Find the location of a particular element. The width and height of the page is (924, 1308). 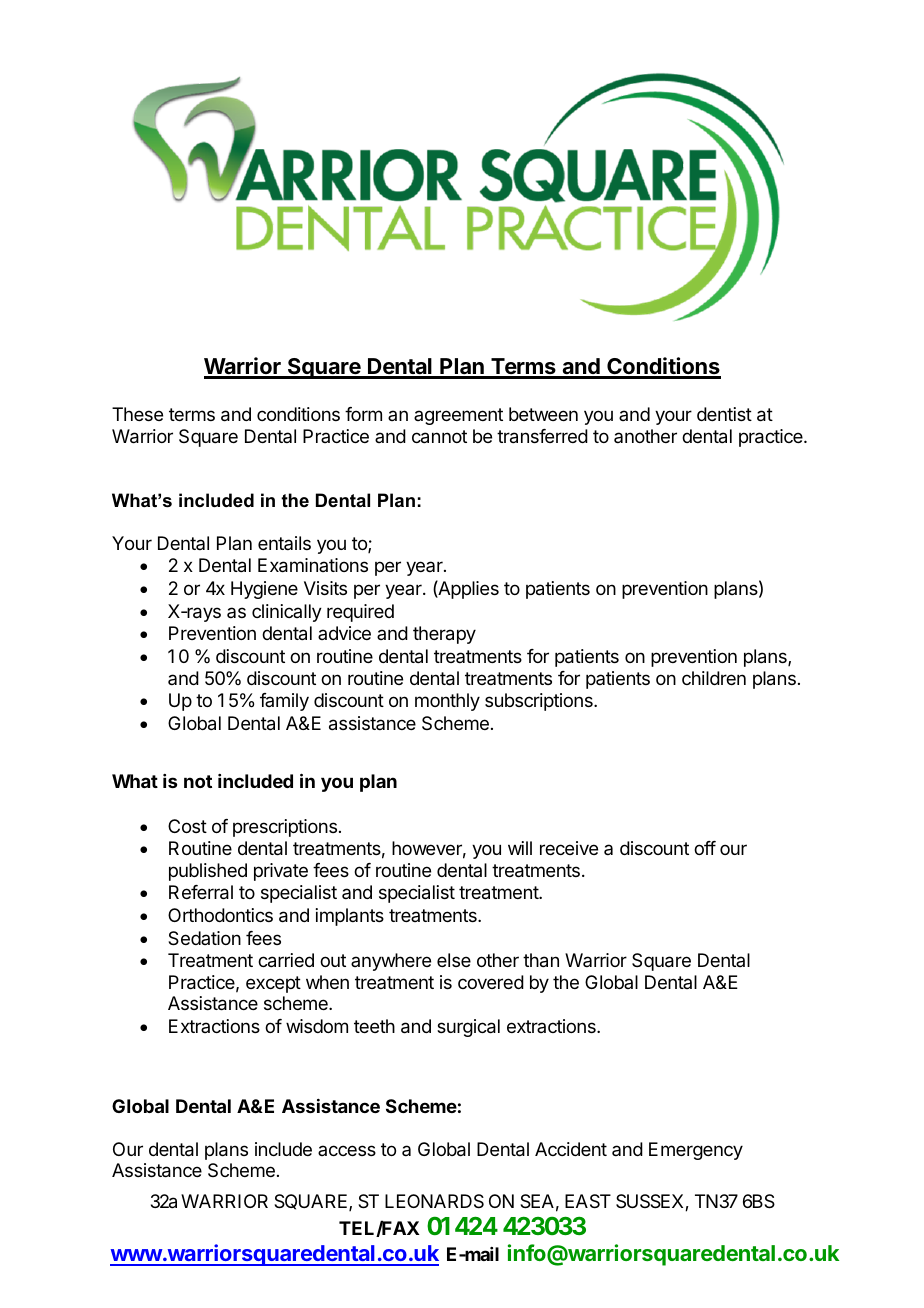

access is located at coordinates (347, 1150).
